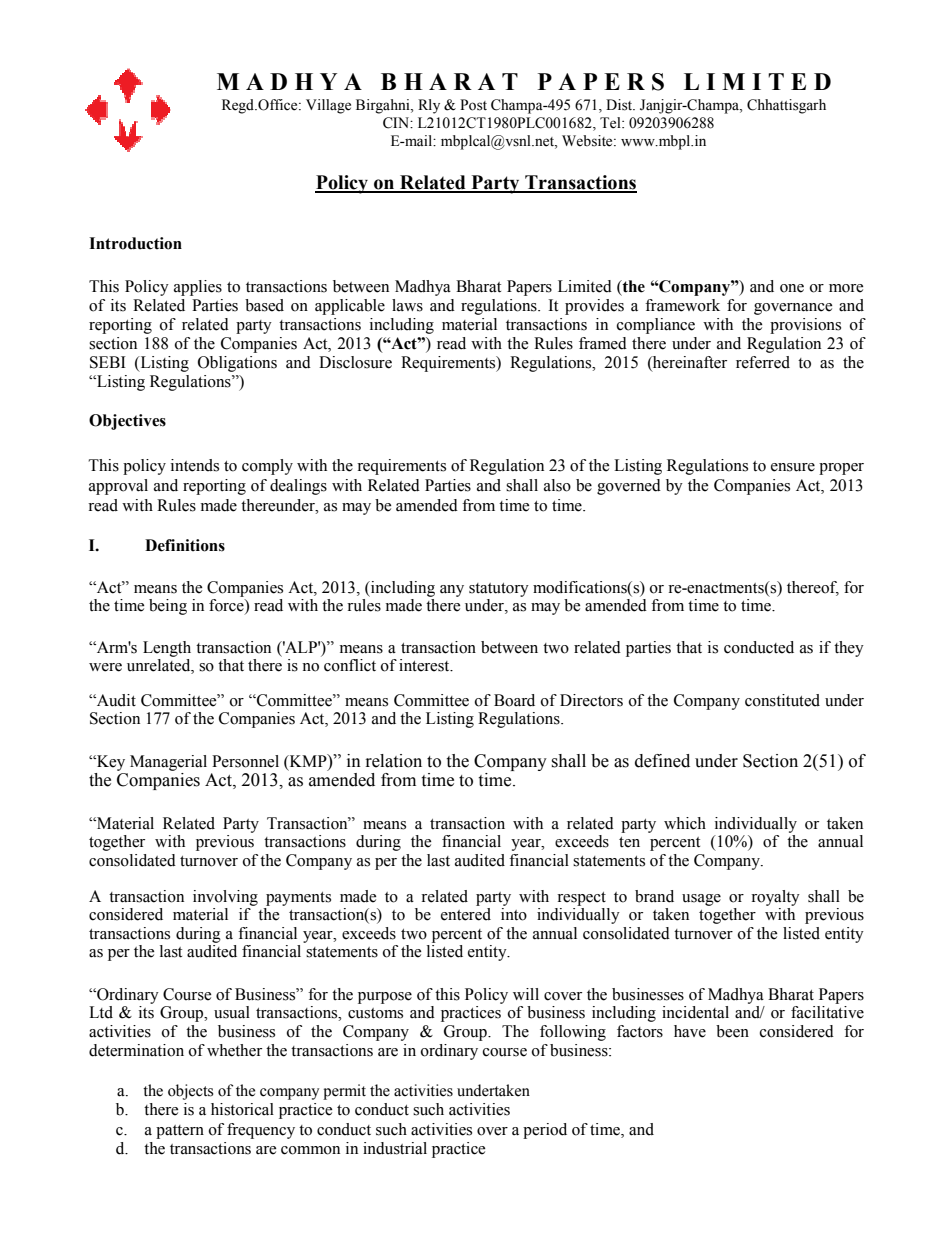 Image resolution: width=952 pixels, height=1233 pixels. I want to click on being, so click(168, 607).
